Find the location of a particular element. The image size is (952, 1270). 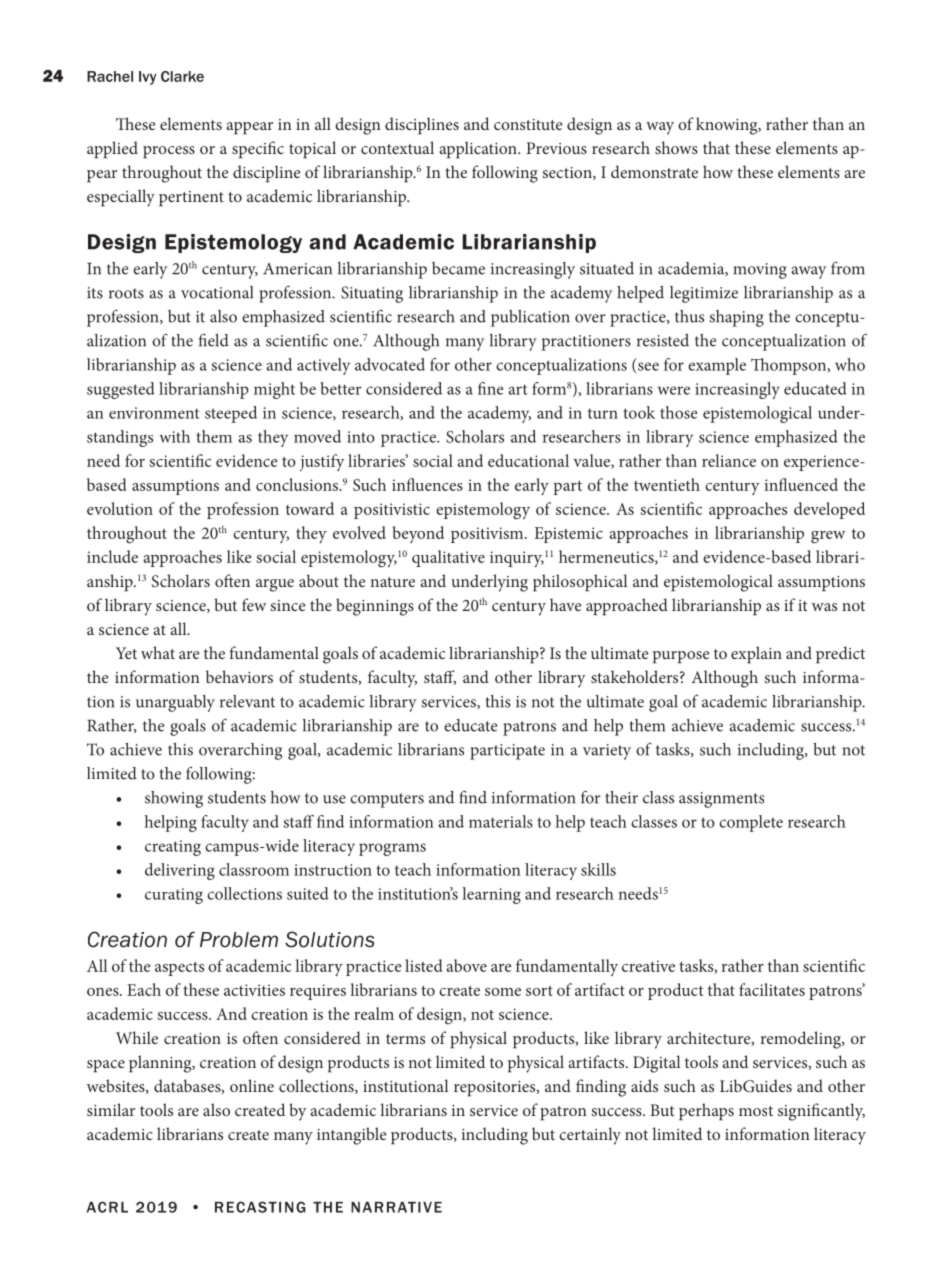

reliance is located at coordinates (729, 460).
